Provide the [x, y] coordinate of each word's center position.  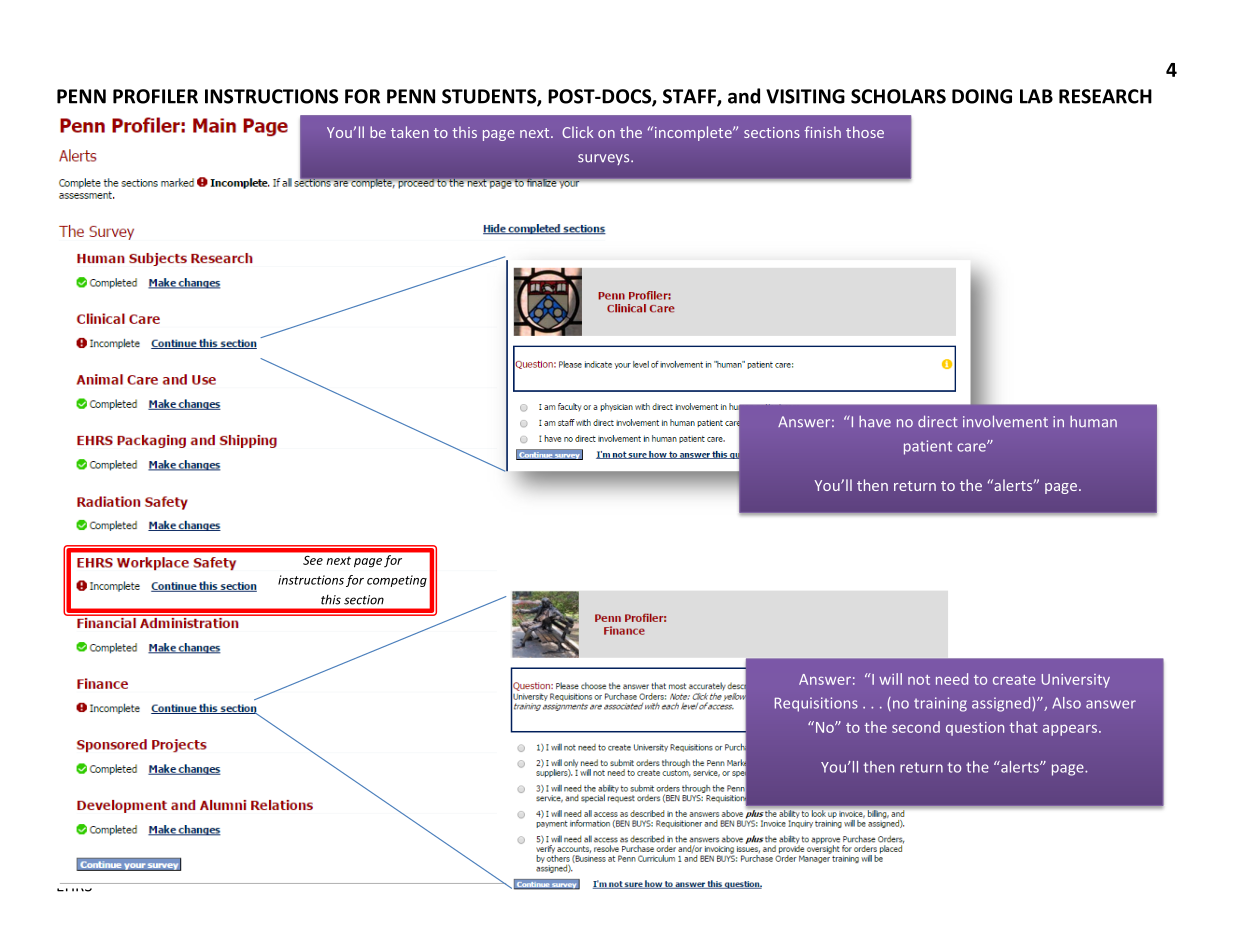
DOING [982, 96]
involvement [1005, 421]
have [875, 422]
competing [397, 581]
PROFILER [155, 96]
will [890, 679]
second [916, 727]
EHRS [75, 887]
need [952, 679]
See [313, 560]
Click [577, 132]
